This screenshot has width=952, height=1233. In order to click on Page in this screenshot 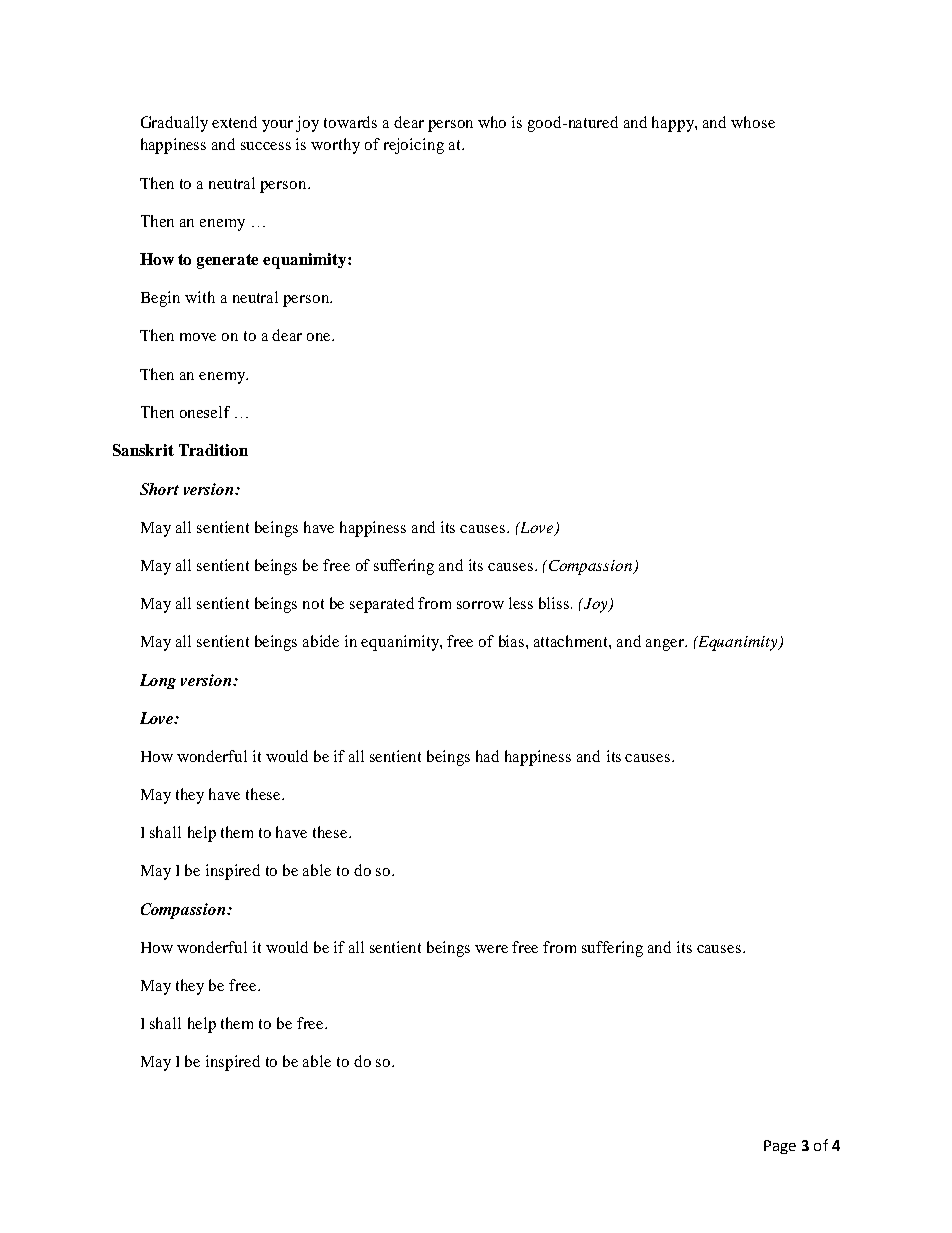, I will do `click(780, 1147)`.
